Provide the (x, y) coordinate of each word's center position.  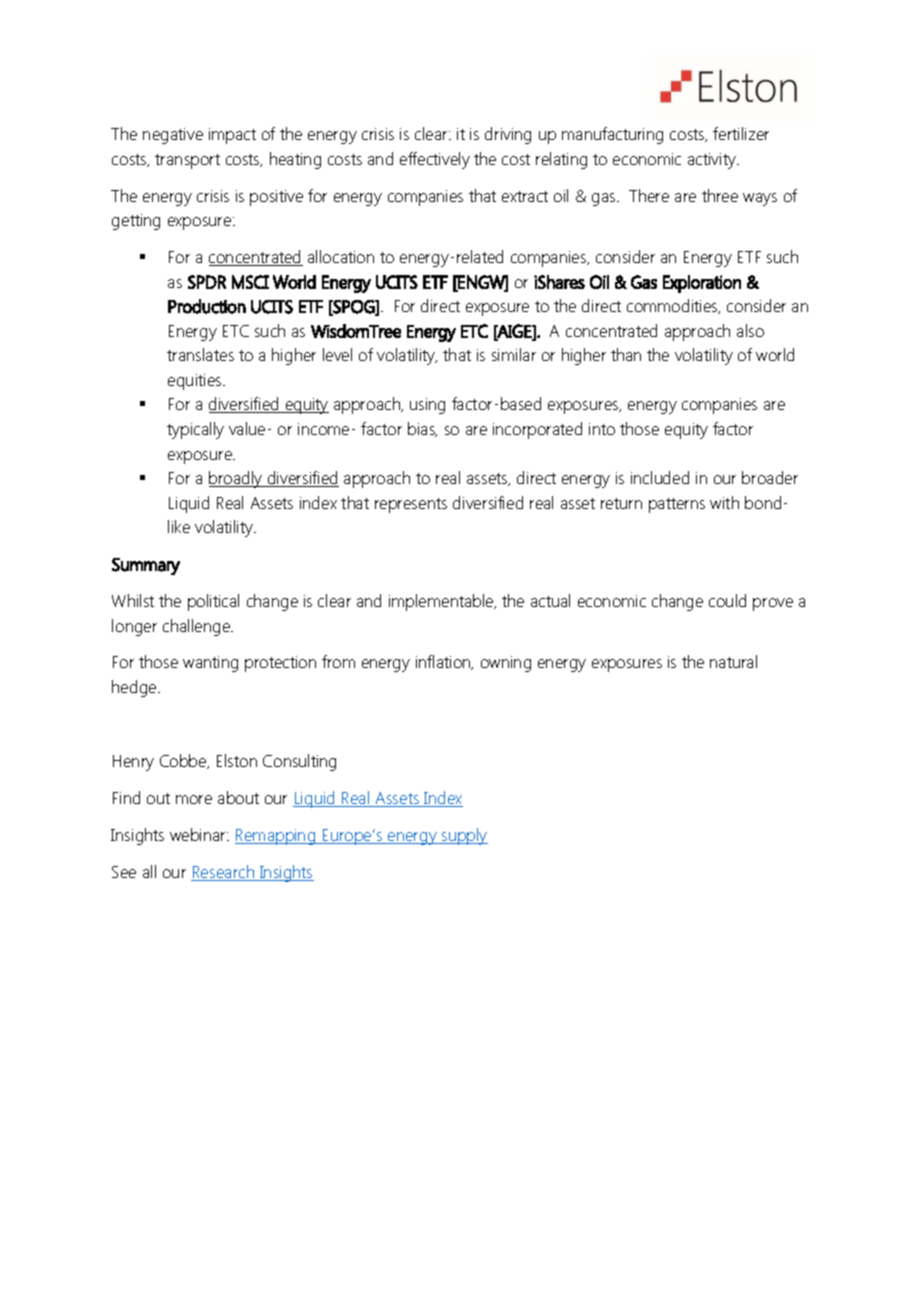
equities (196, 382)
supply (464, 836)
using (427, 406)
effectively (435, 160)
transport (187, 161)
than (626, 354)
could (727, 600)
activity (713, 161)
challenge (198, 627)
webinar (199, 834)
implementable (442, 602)
